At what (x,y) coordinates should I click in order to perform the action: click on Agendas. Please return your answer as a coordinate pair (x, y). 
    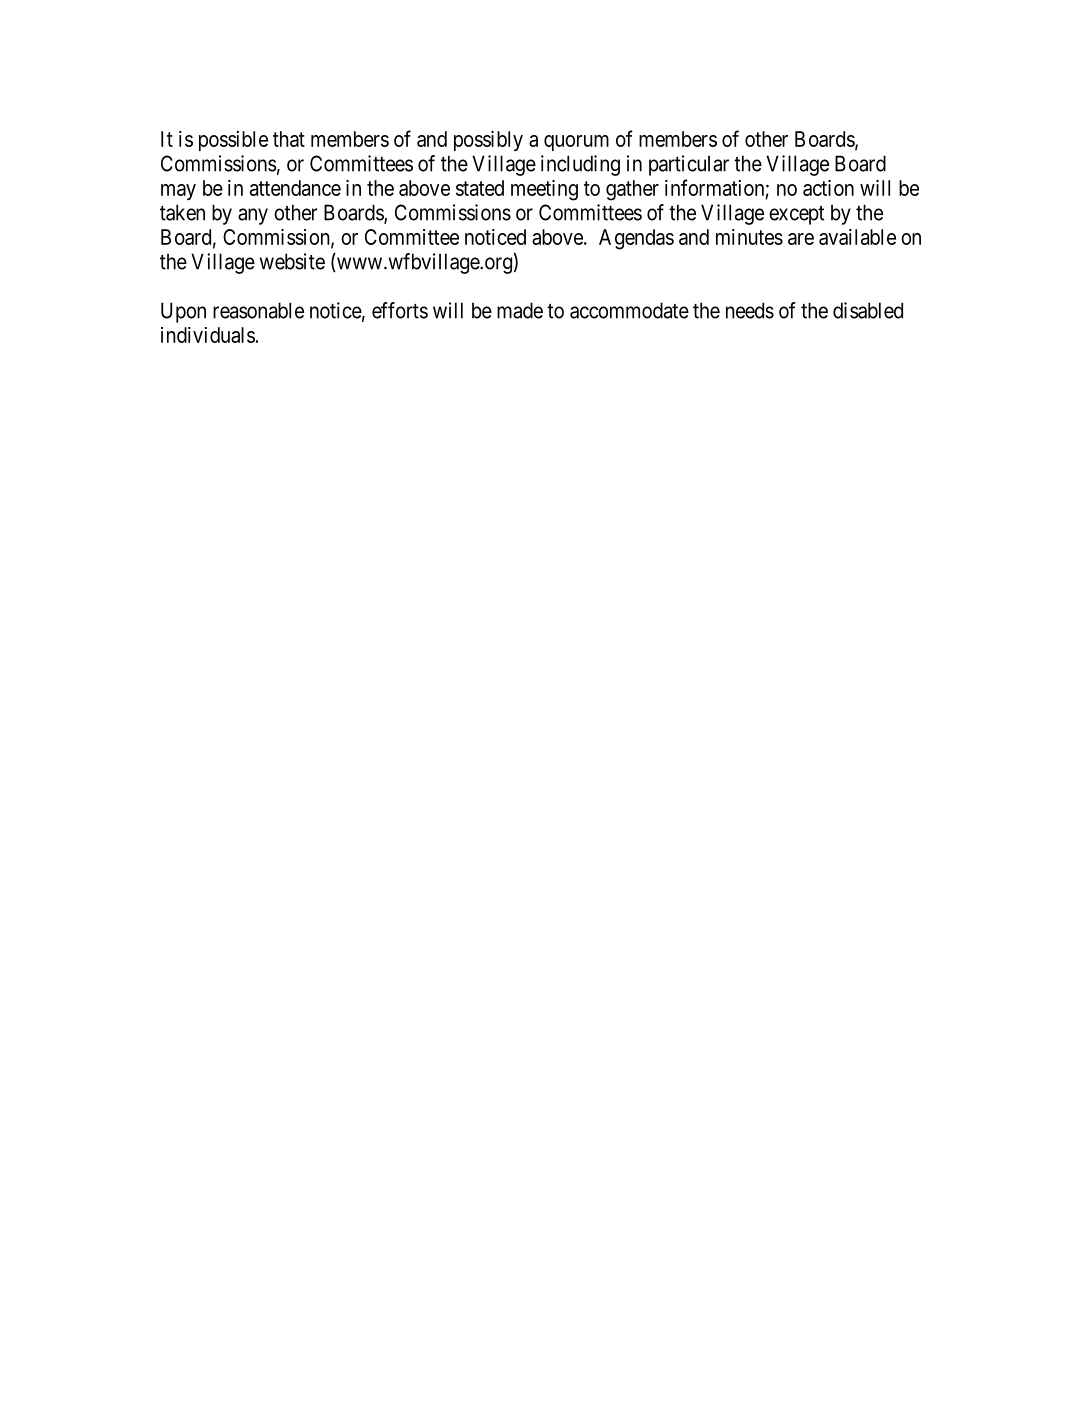
    Looking at the image, I should click on (636, 239).
